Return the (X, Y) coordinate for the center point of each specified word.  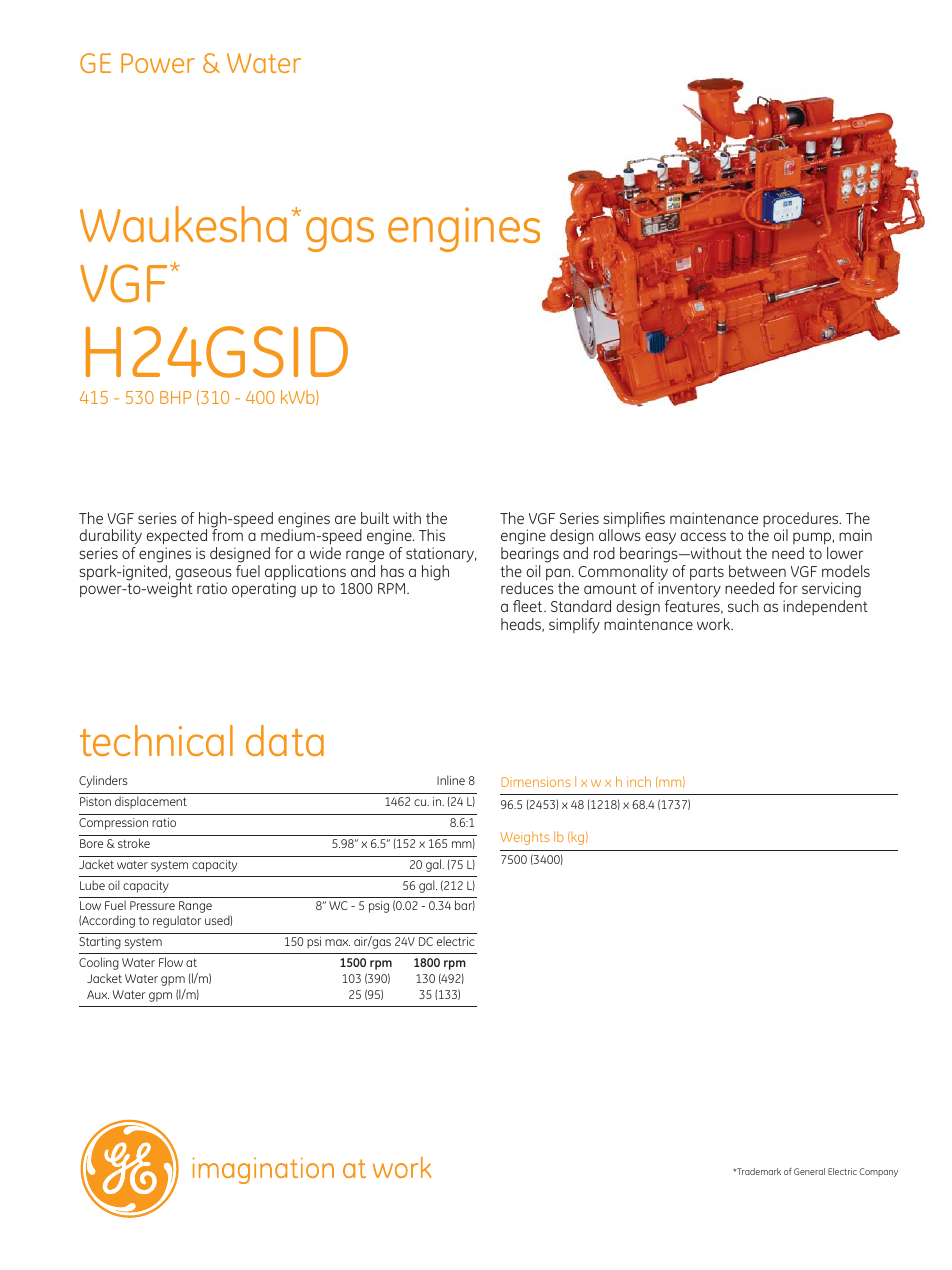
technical (156, 740)
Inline (451, 780)
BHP (175, 397)
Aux (98, 994)
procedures (802, 521)
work (714, 624)
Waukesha (183, 224)
